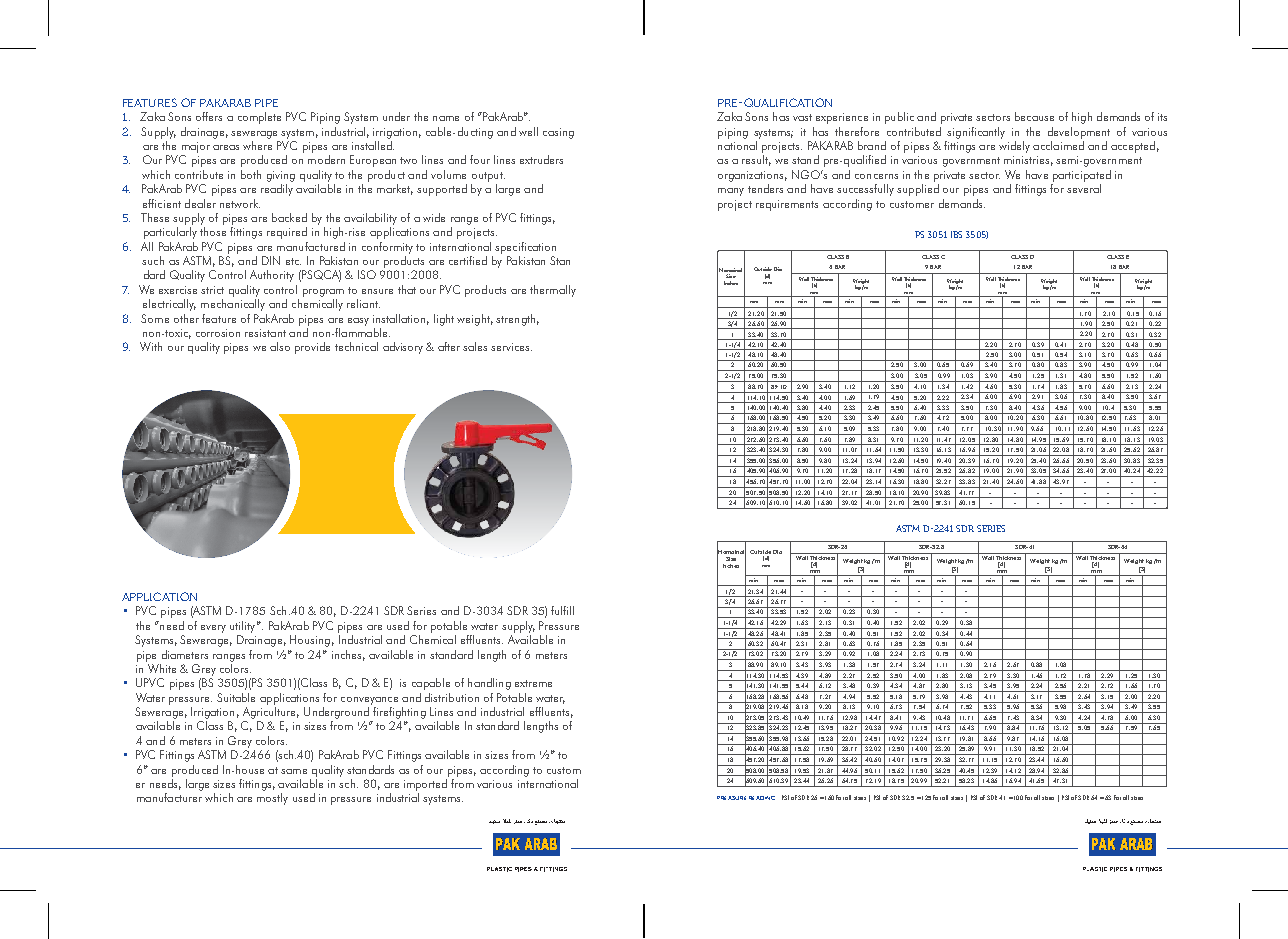  Describe the element at coordinates (1058, 145) in the screenshot. I see `acclaimed` at that location.
